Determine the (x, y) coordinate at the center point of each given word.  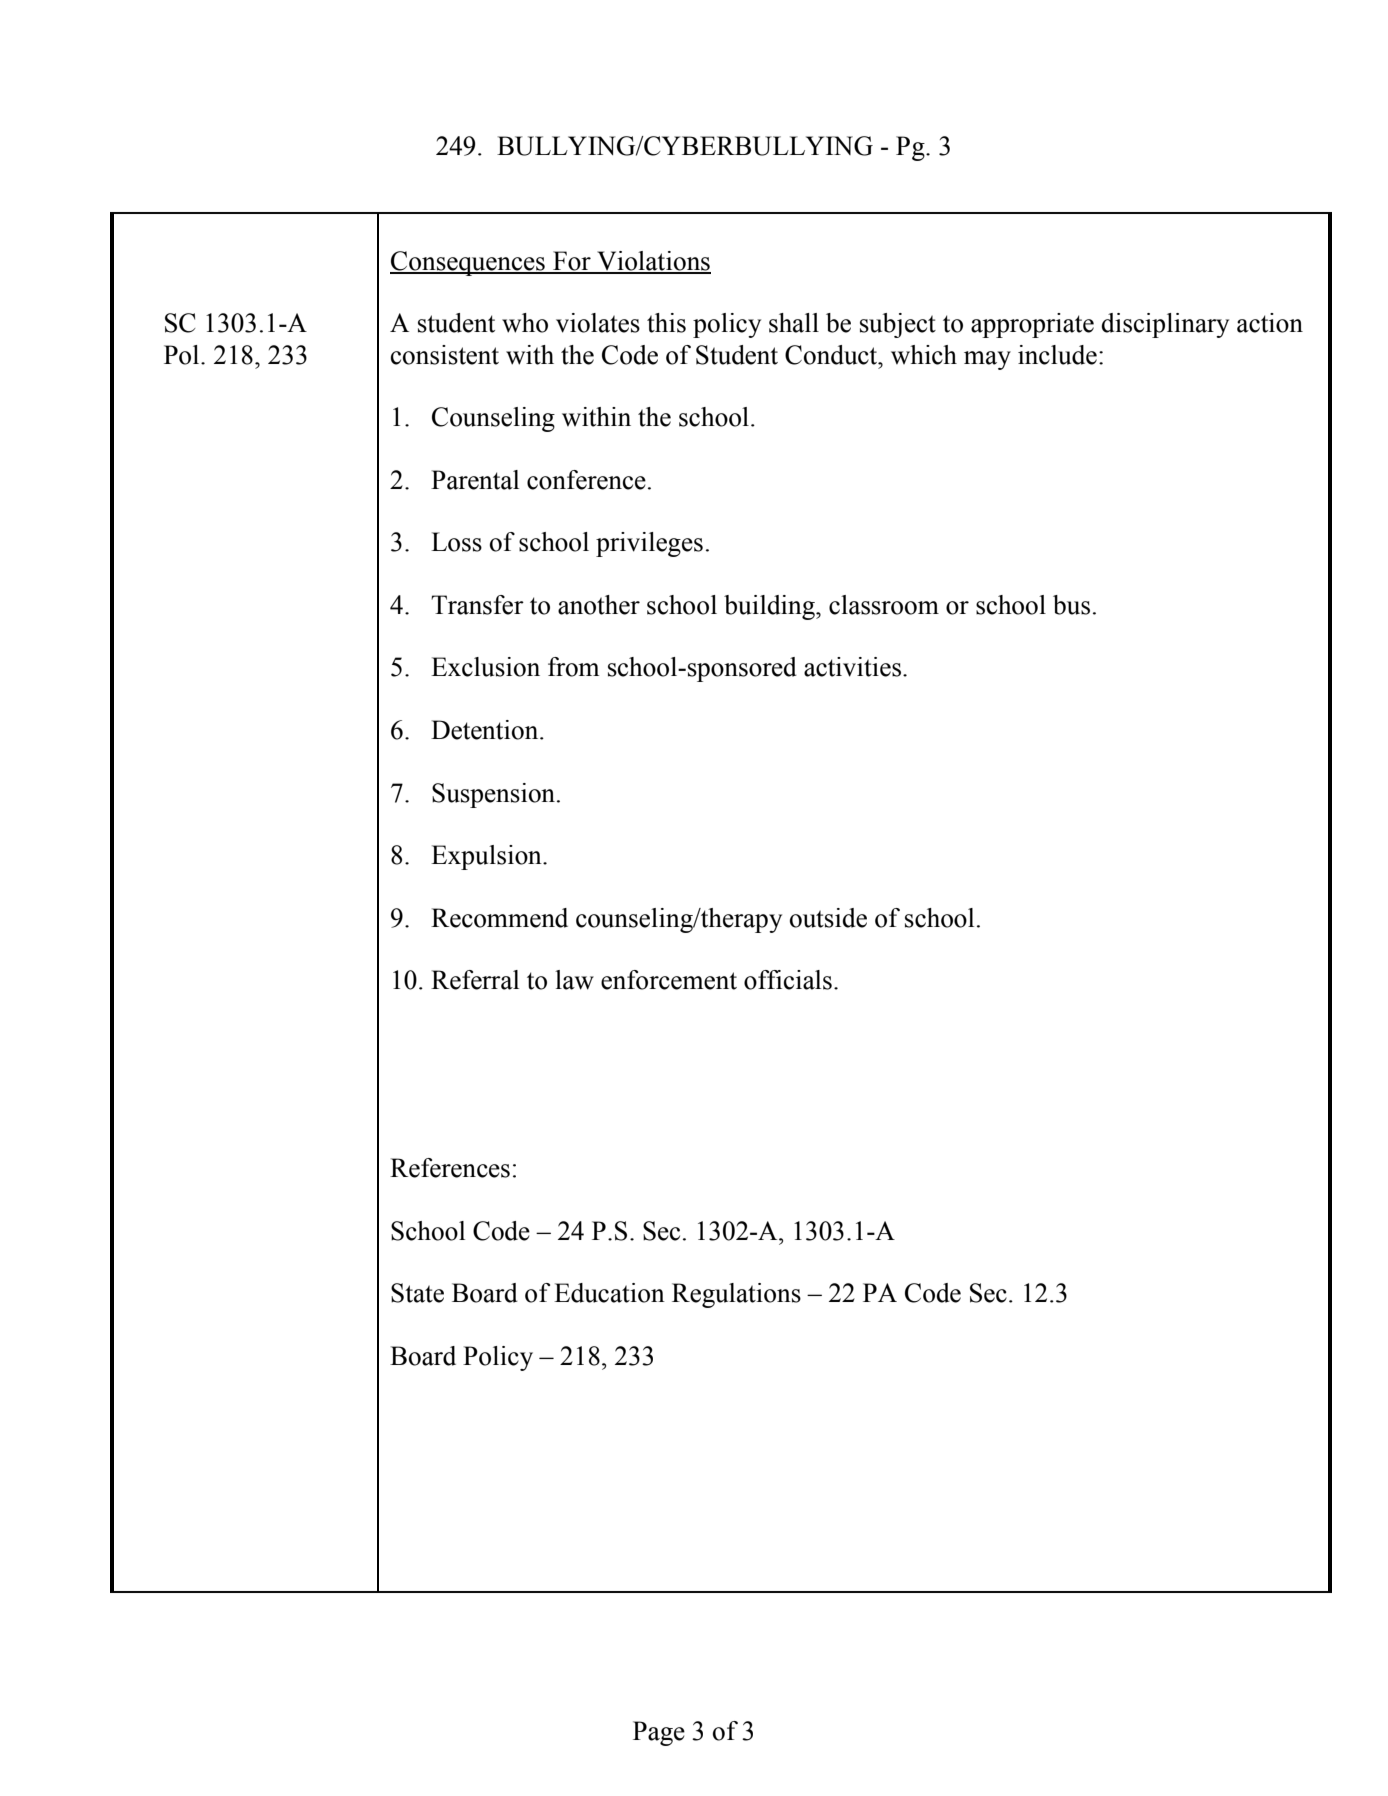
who (525, 323)
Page (659, 1733)
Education (609, 1293)
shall (794, 323)
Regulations (736, 1295)
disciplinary (1165, 325)
